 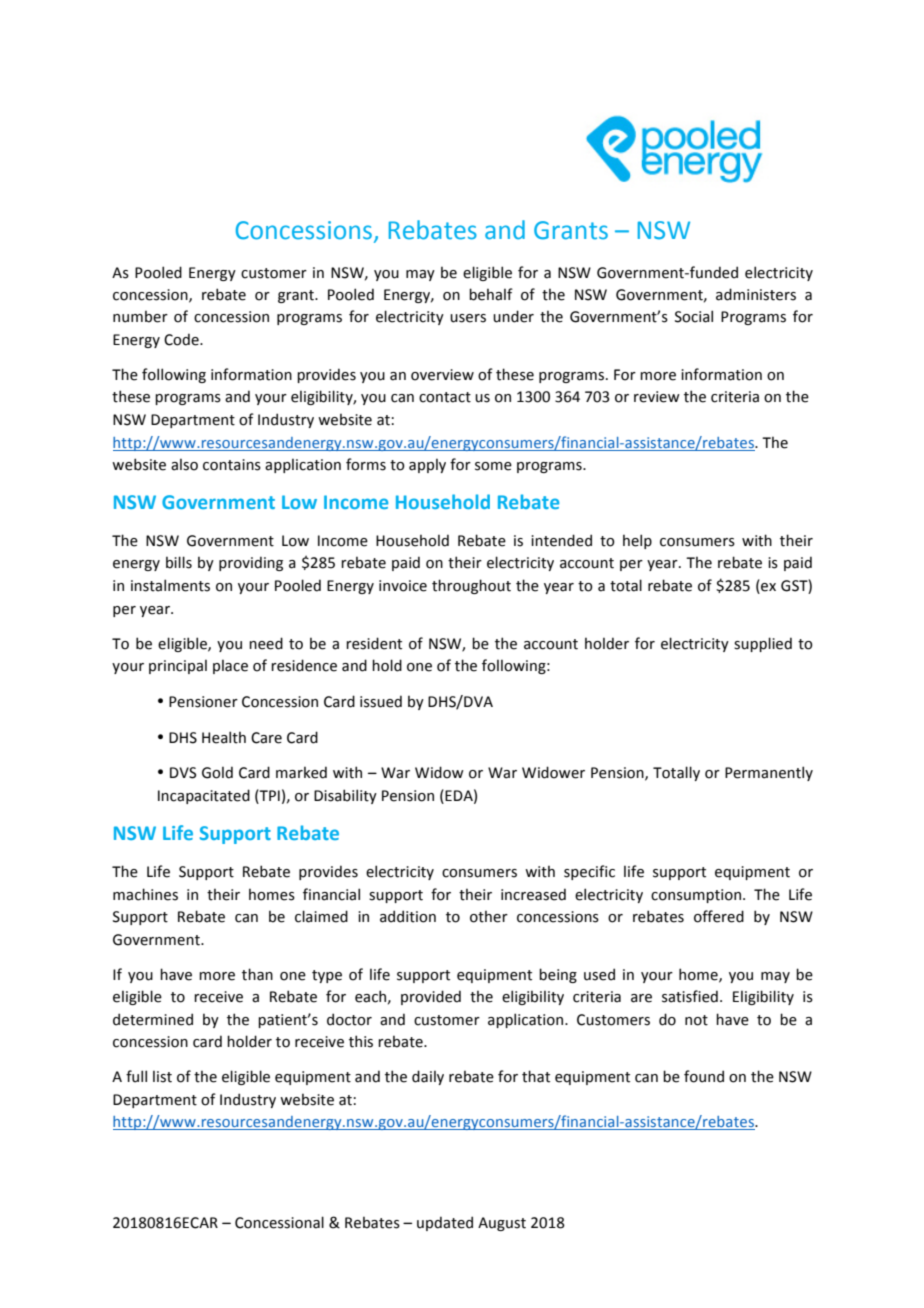 I want to click on Social, so click(x=694, y=316).
